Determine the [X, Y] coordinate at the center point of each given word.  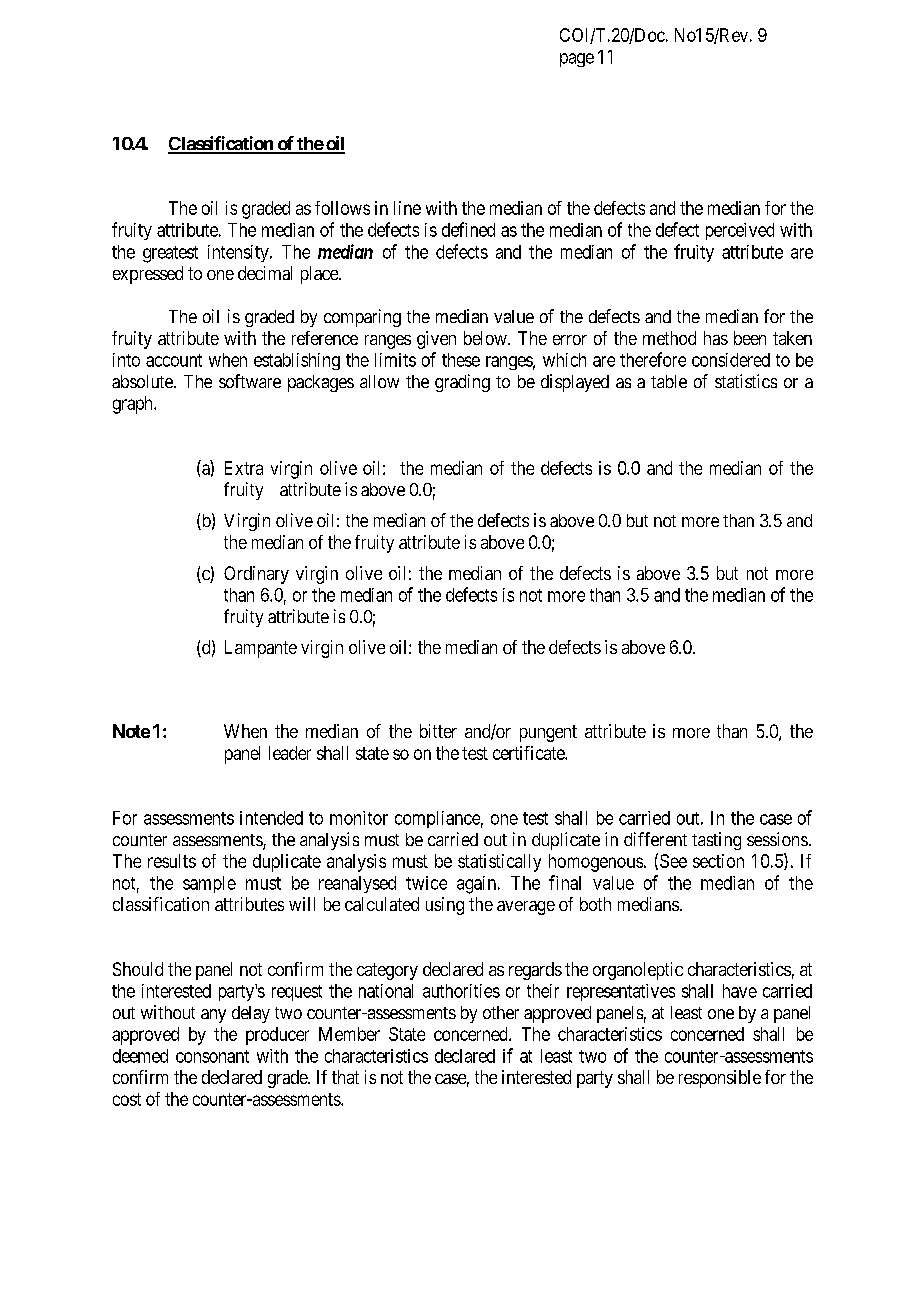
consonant [212, 1056]
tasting [716, 841]
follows [342, 208]
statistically [499, 863]
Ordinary [256, 575]
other [501, 1012]
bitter [438, 731]
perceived [740, 231]
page [577, 60]
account [174, 360]
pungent [548, 733]
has [716, 338]
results [172, 861]
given [436, 340]
